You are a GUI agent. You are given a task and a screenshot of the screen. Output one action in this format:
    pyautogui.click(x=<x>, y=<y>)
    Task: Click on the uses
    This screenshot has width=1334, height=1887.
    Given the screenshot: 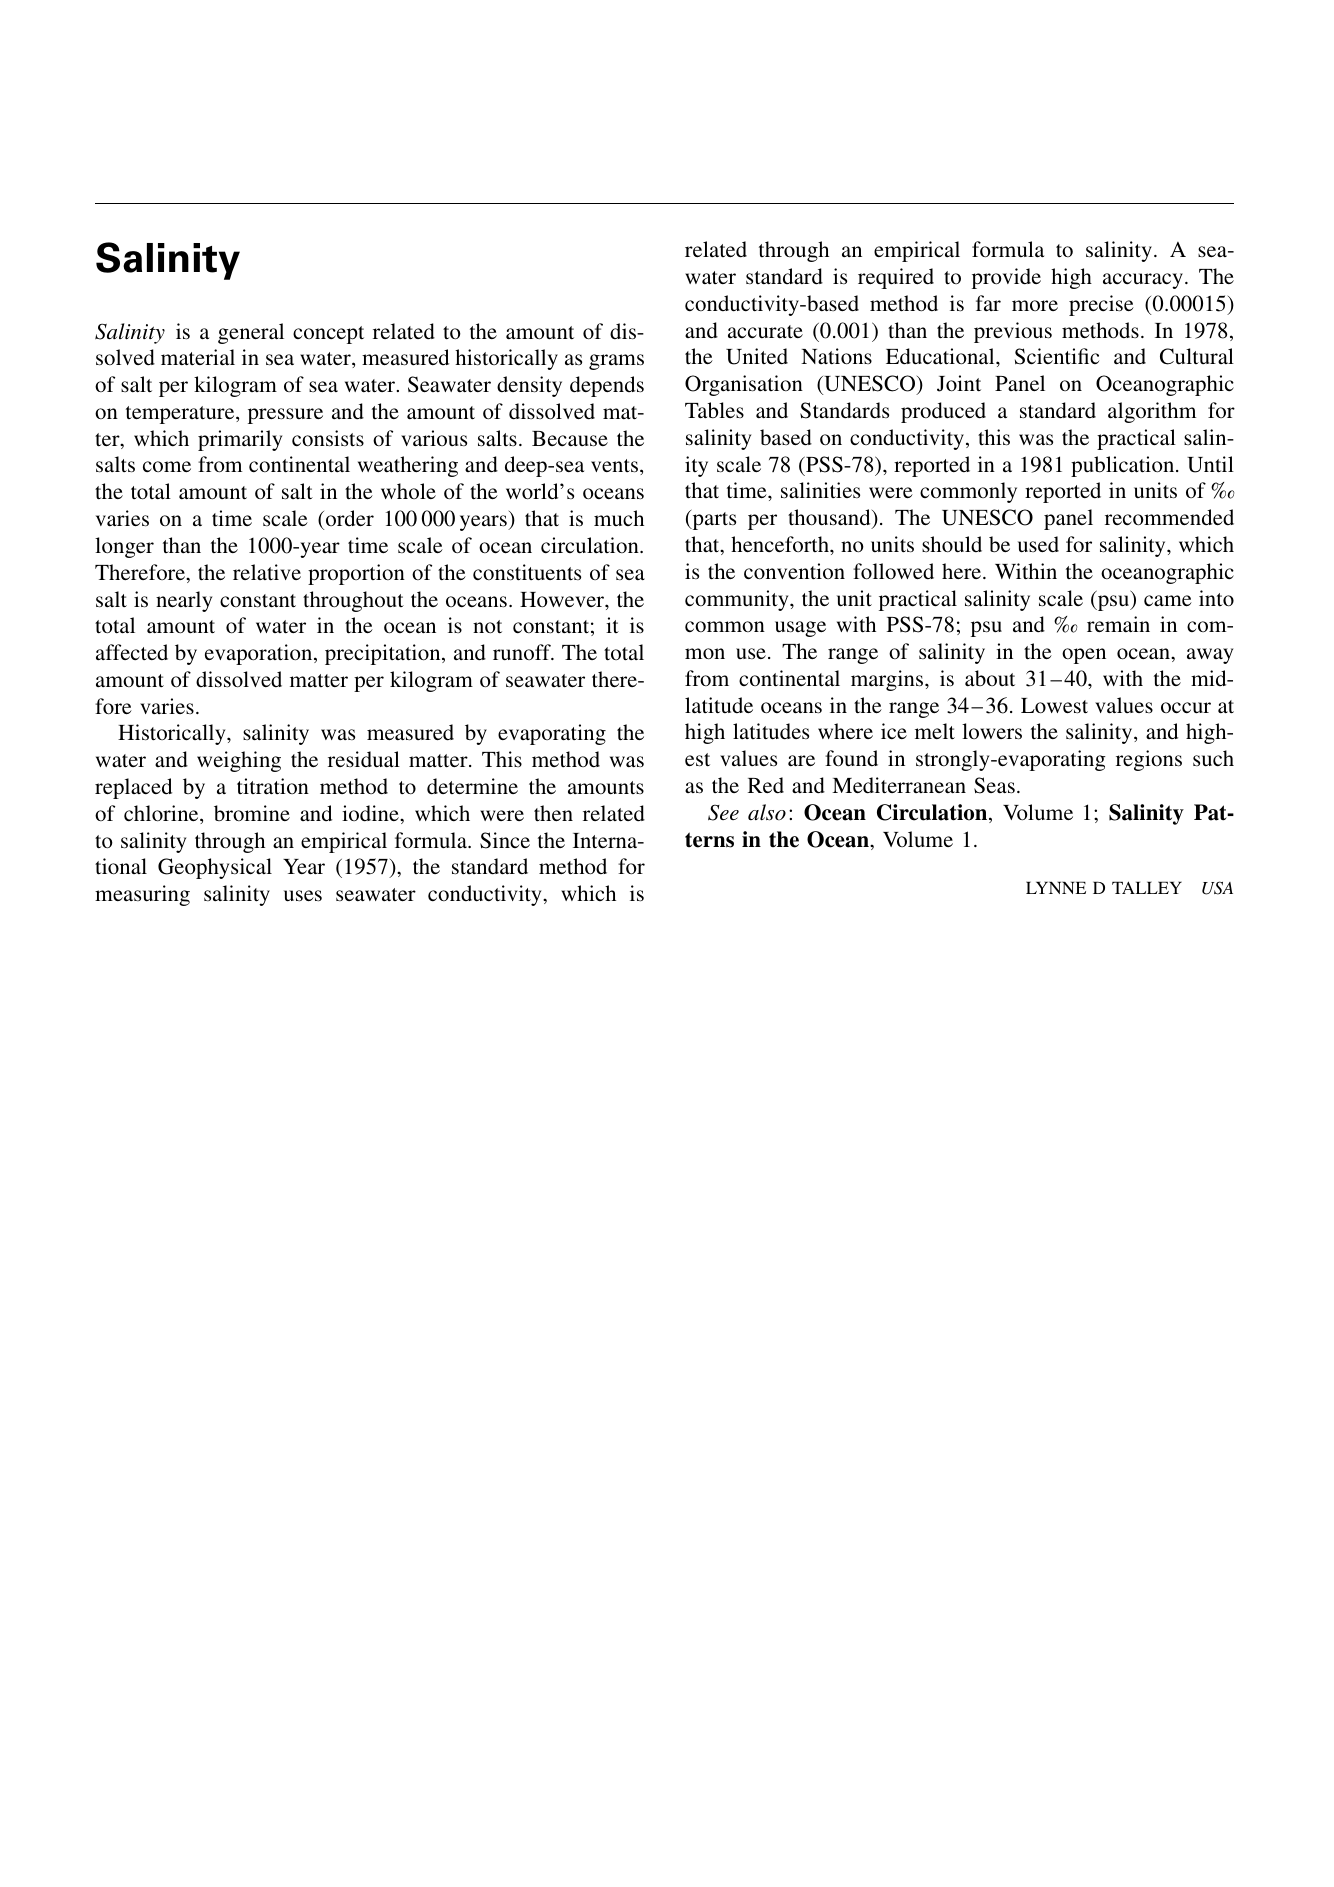 What is the action you would take?
    pyautogui.click(x=303, y=896)
